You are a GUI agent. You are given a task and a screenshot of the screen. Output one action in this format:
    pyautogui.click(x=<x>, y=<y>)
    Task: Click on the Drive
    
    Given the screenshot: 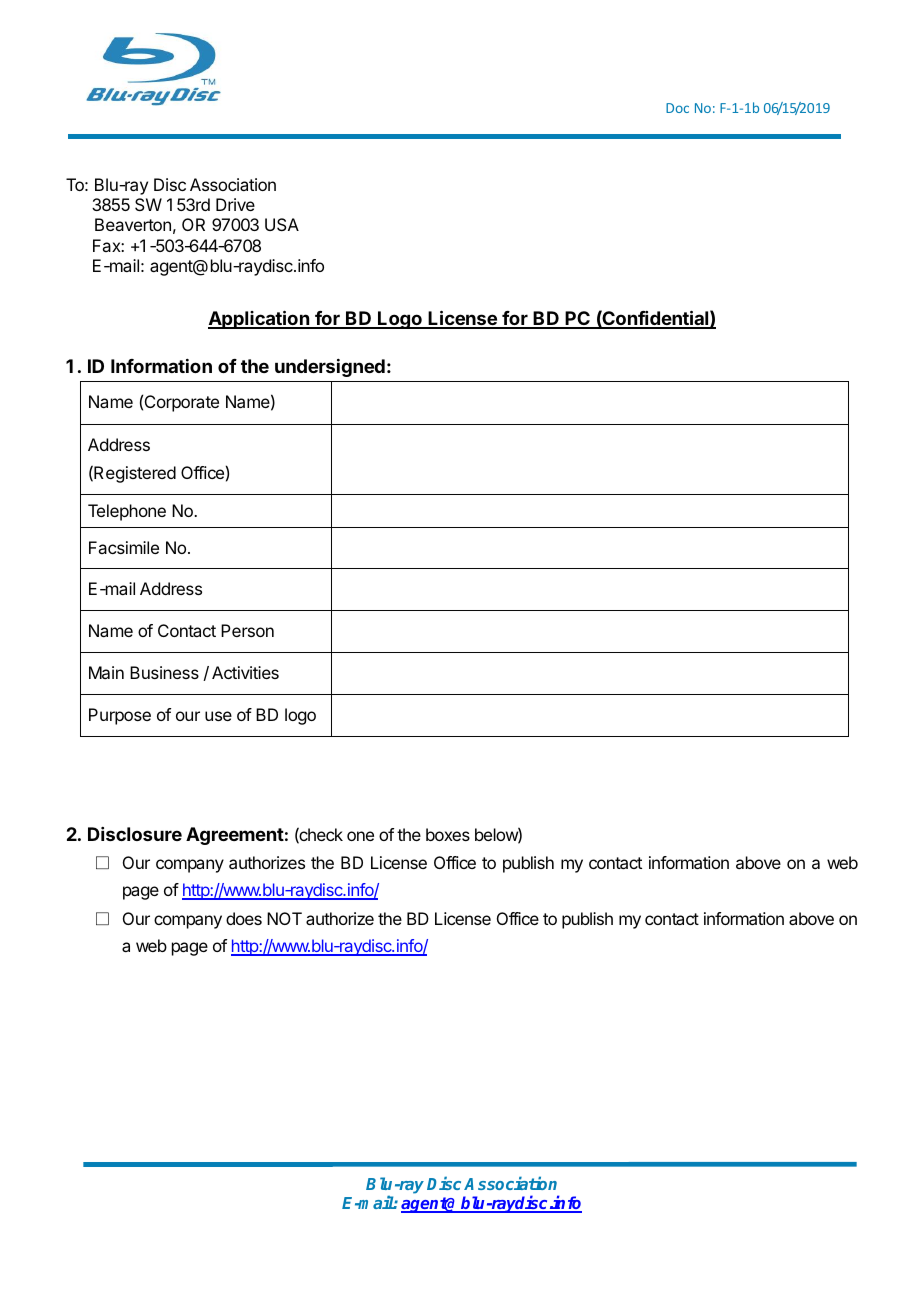 What is the action you would take?
    pyautogui.click(x=235, y=204)
